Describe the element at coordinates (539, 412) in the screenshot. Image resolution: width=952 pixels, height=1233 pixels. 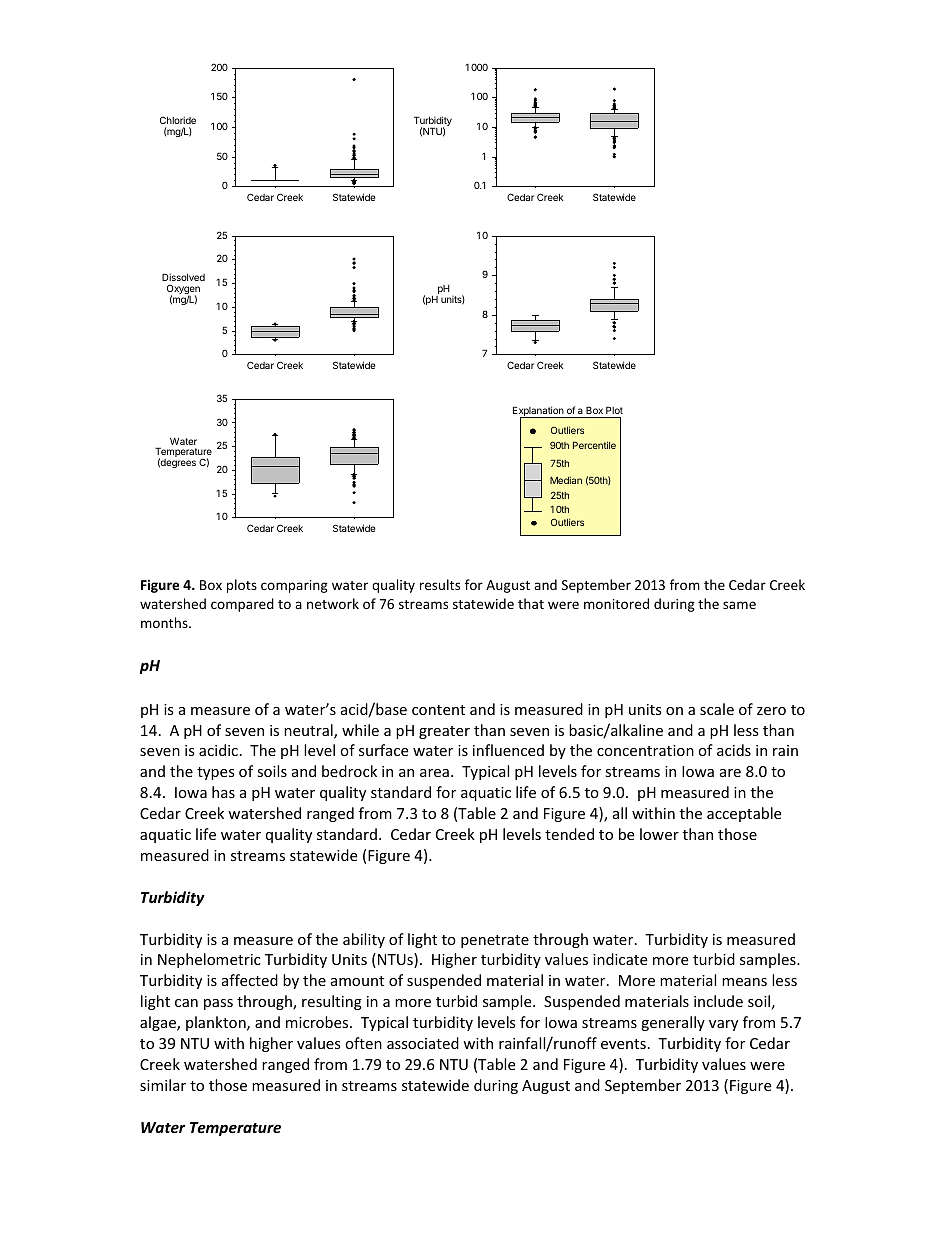
I see `Explanation` at that location.
